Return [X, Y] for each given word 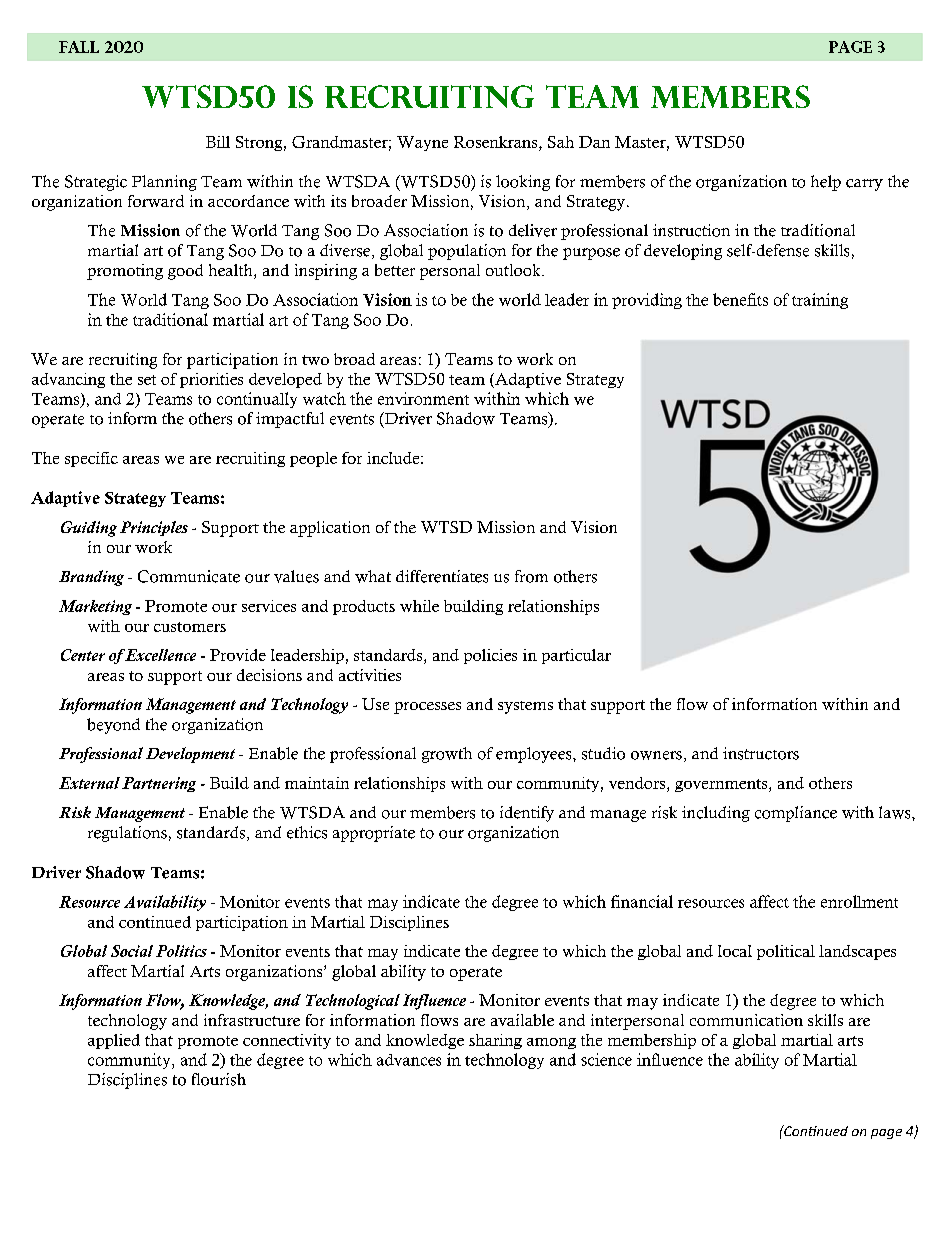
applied [114, 1041]
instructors [761, 753]
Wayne [422, 143]
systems [525, 707]
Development [190, 755]
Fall [79, 47]
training [820, 301]
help [826, 183]
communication [746, 1020]
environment [423, 398]
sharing [495, 1041]
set [147, 380]
